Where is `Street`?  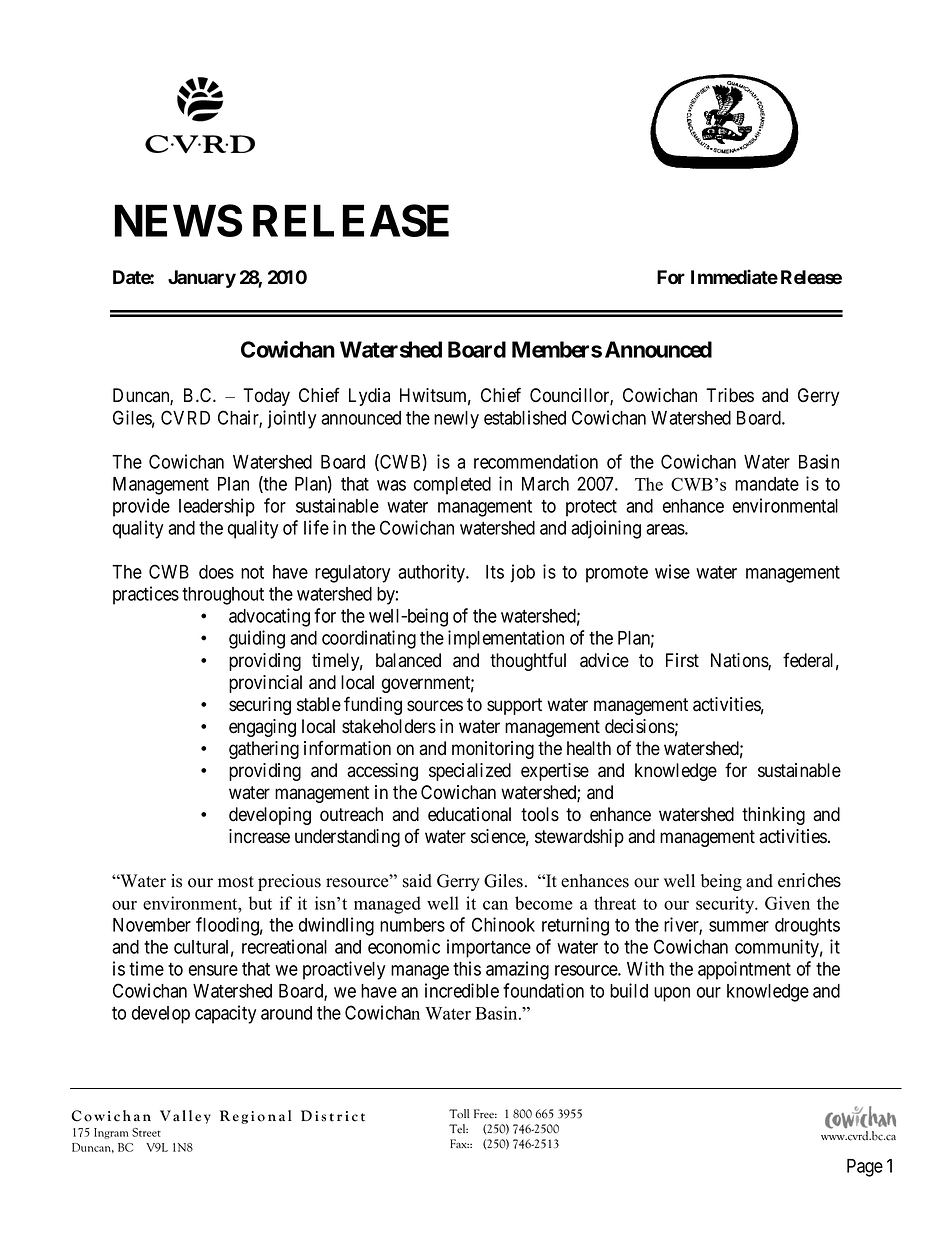
Street is located at coordinates (146, 1132).
